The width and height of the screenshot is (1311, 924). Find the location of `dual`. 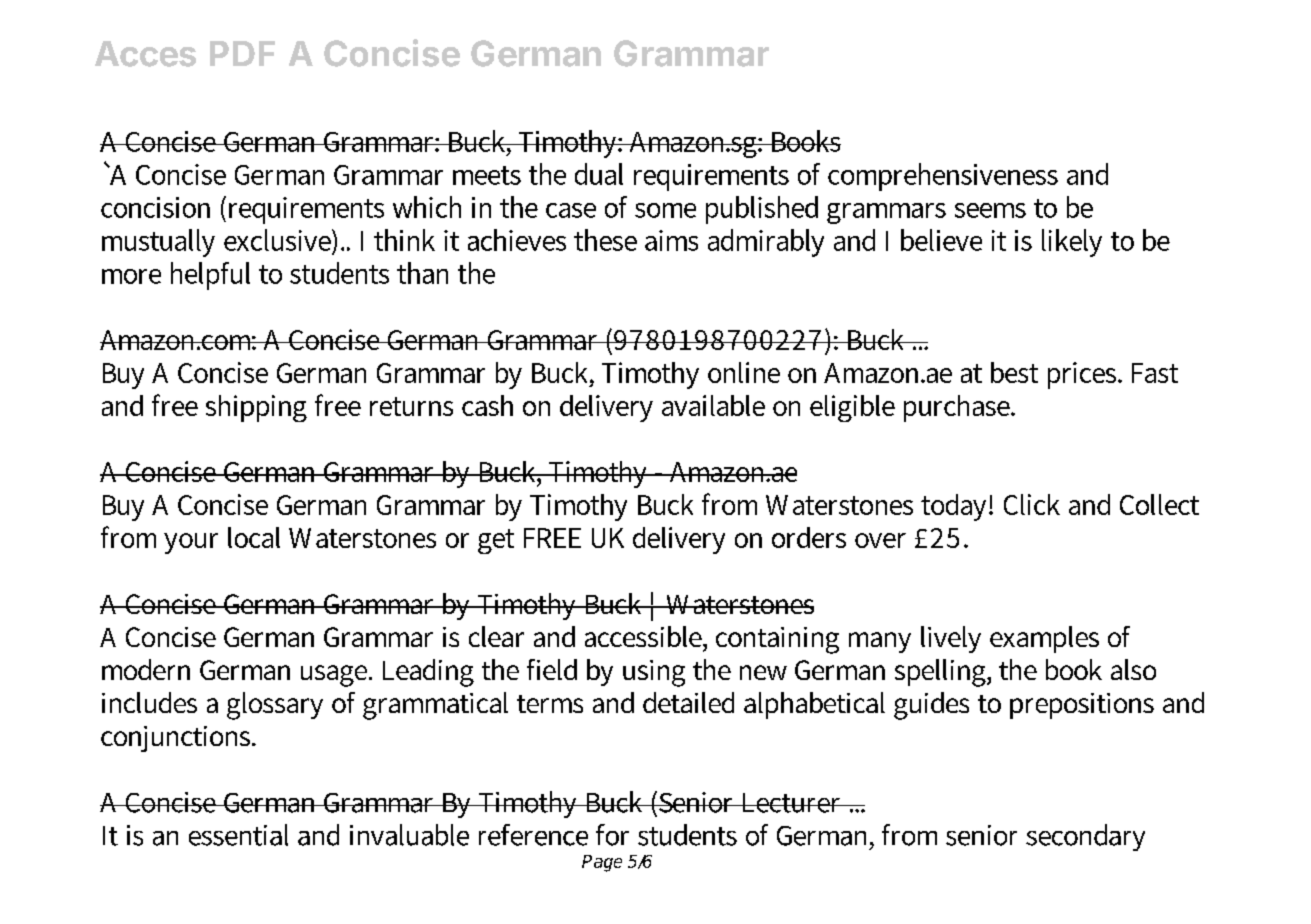

dual is located at coordinates (599, 174).
